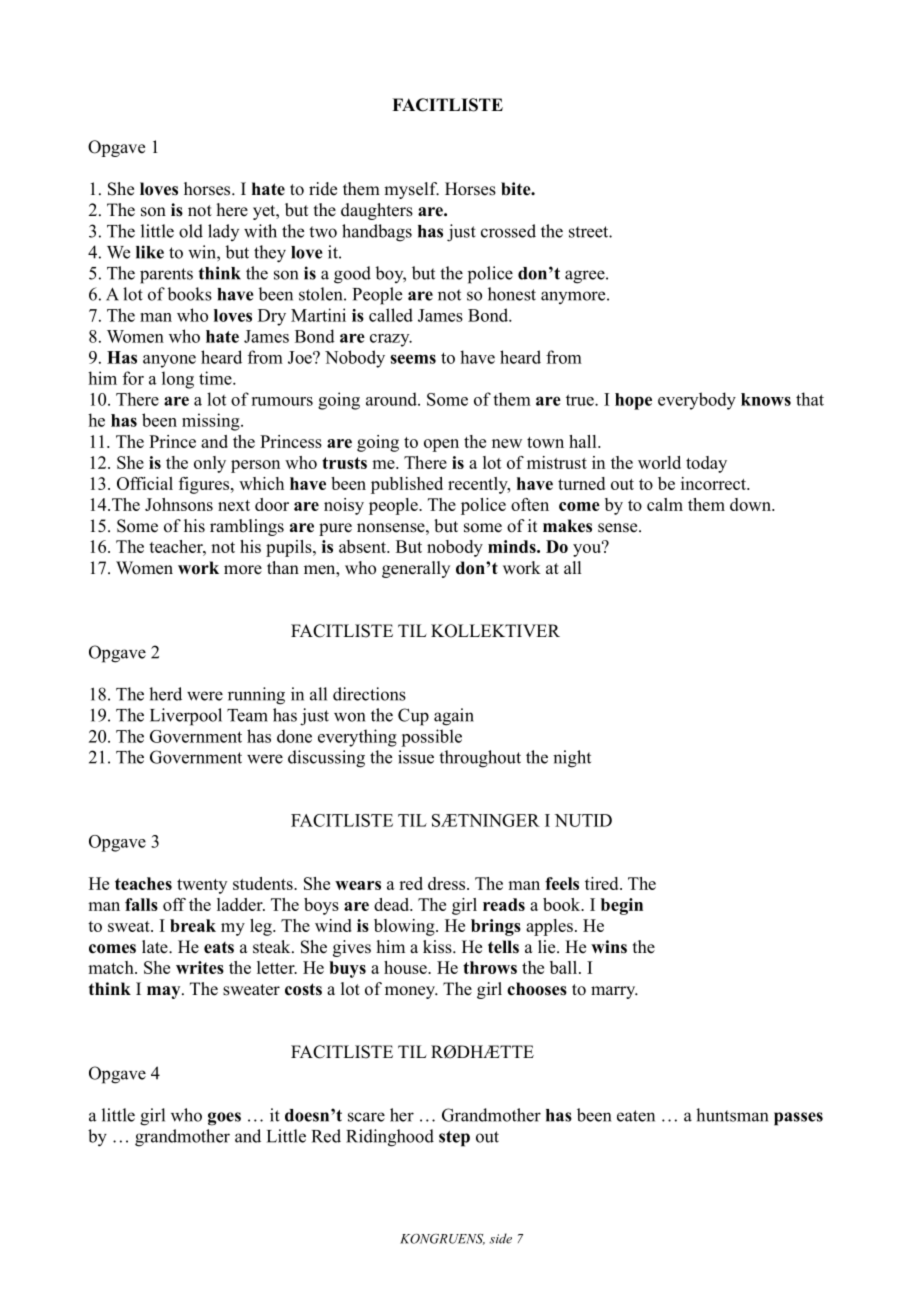  What do you see at coordinates (411, 992) in the screenshot?
I see `money` at bounding box center [411, 992].
